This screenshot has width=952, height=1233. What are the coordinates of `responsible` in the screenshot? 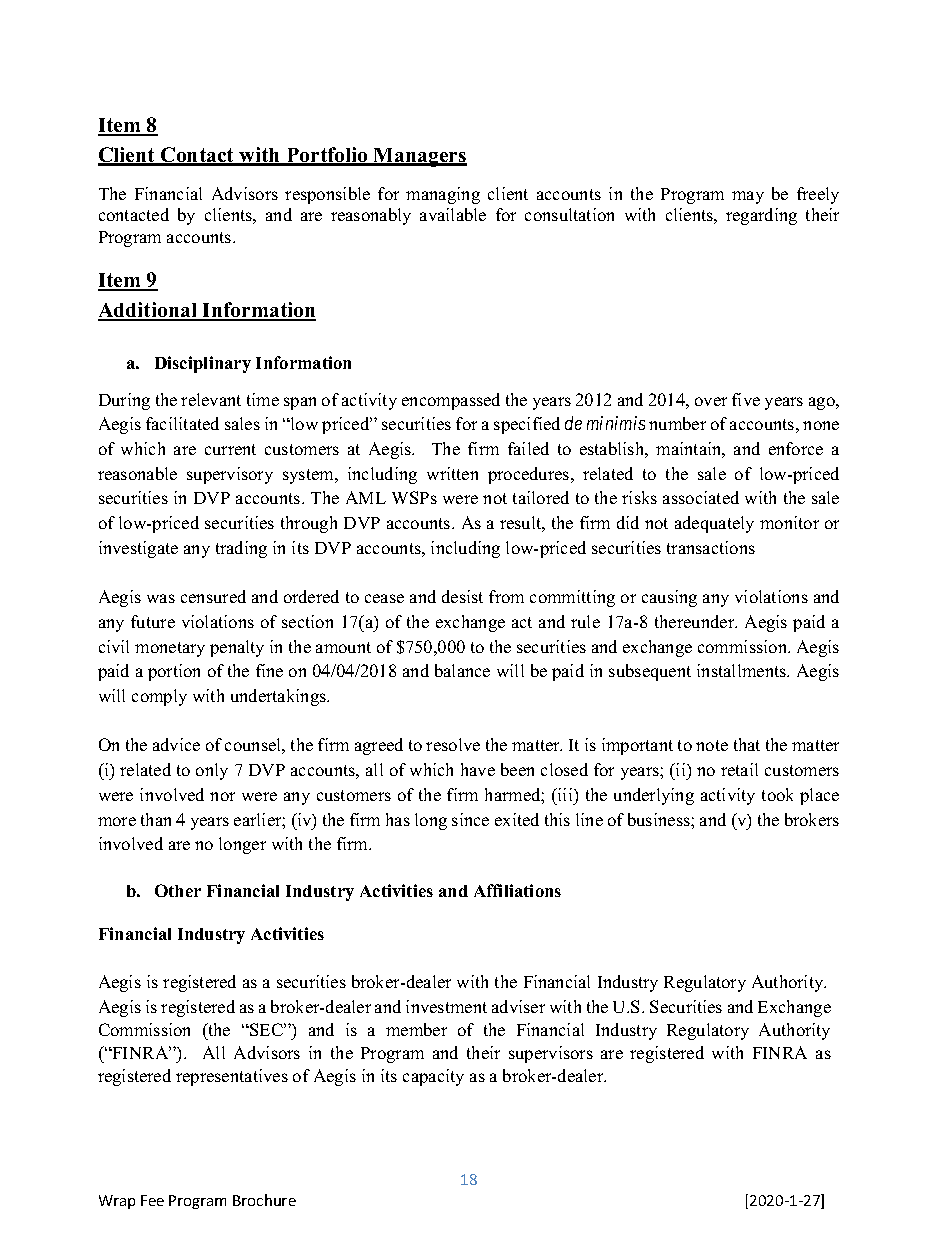 It's located at (327, 195).
